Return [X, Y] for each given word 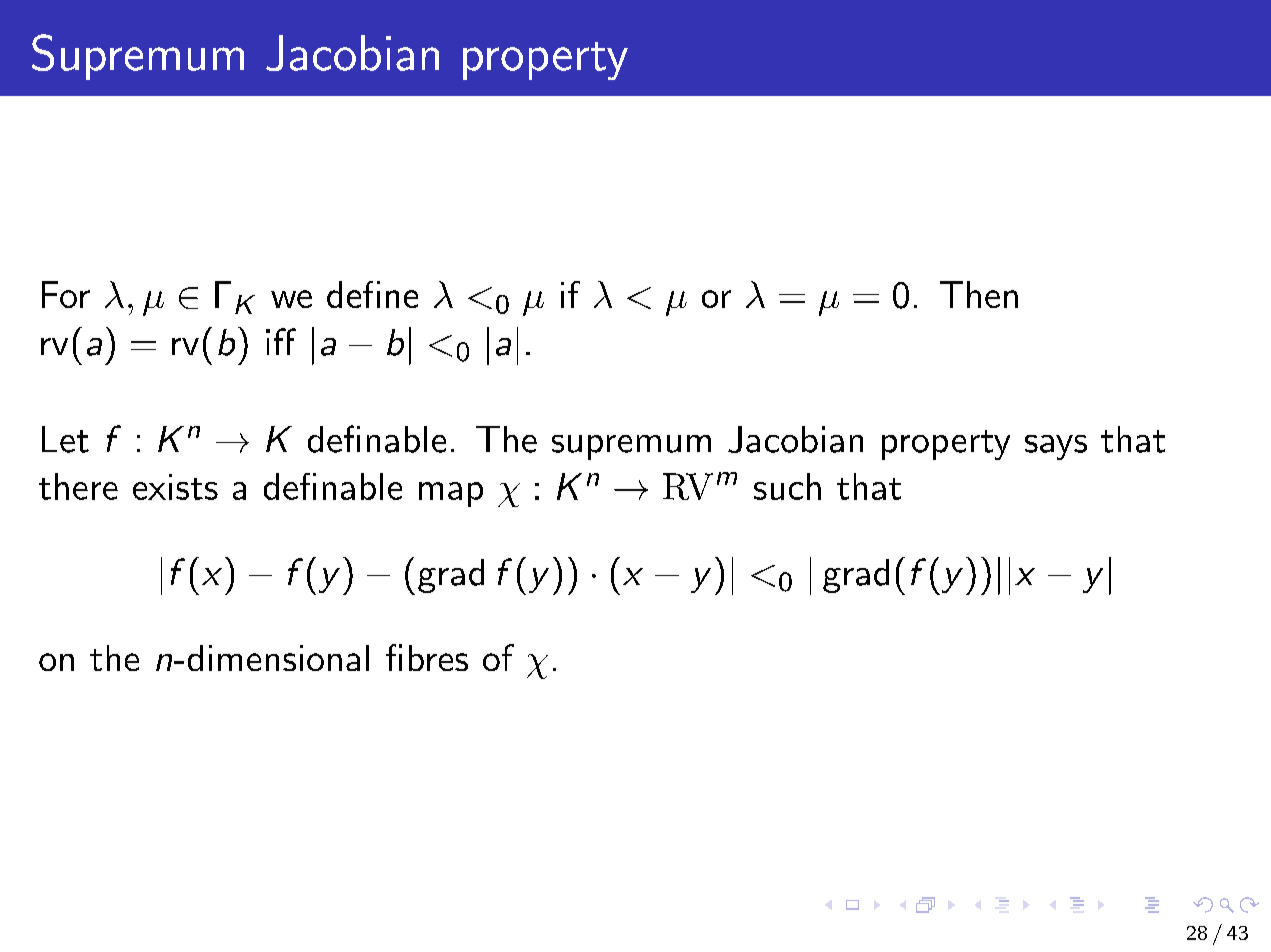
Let [65, 439]
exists [175, 487]
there [78, 486]
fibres [427, 657]
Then [979, 294]
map [451, 494]
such [787, 486]
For [66, 294]
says [1056, 447]
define [372, 294]
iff [281, 341]
